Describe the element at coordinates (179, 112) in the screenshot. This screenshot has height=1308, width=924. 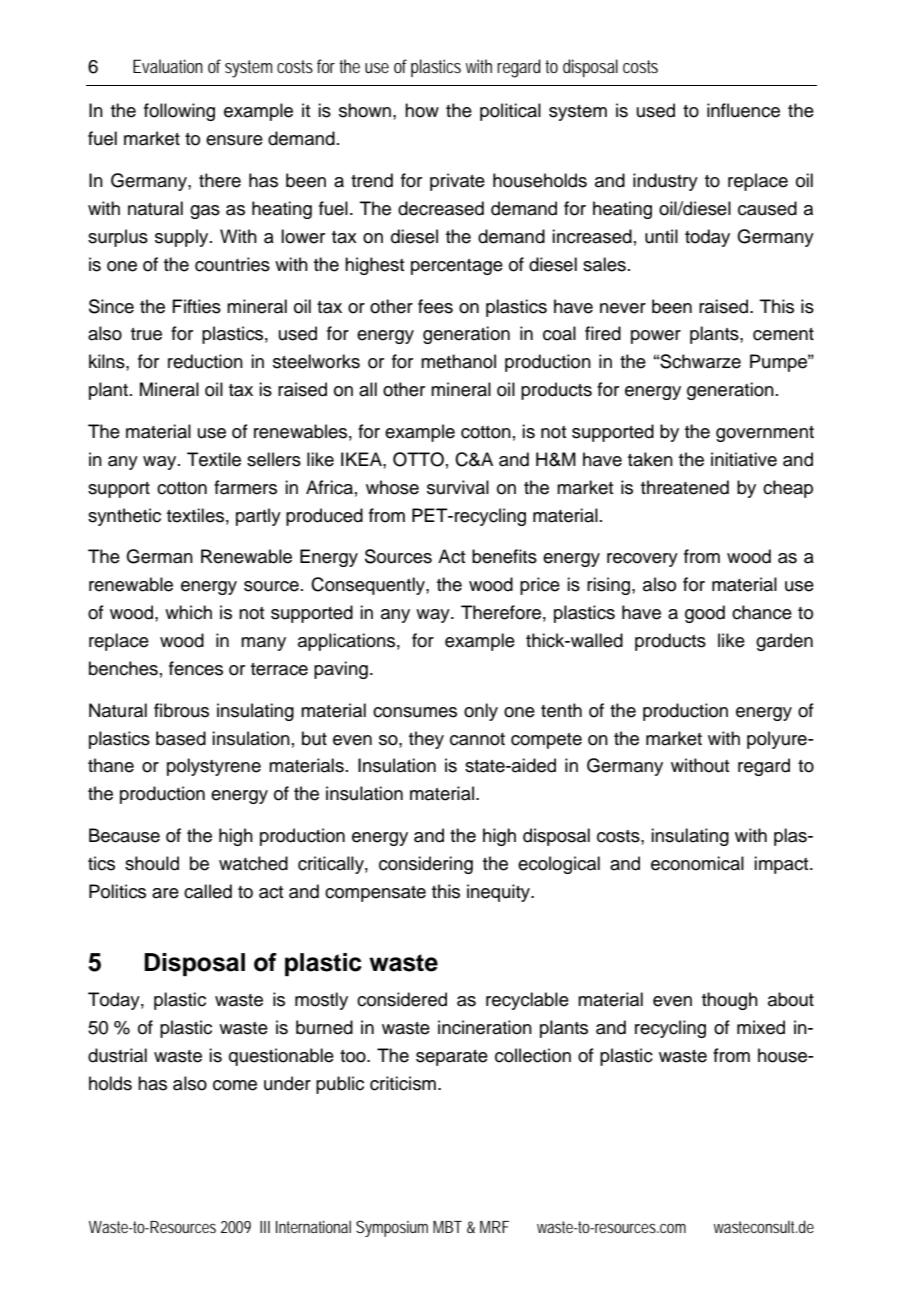
I see `following` at that location.
